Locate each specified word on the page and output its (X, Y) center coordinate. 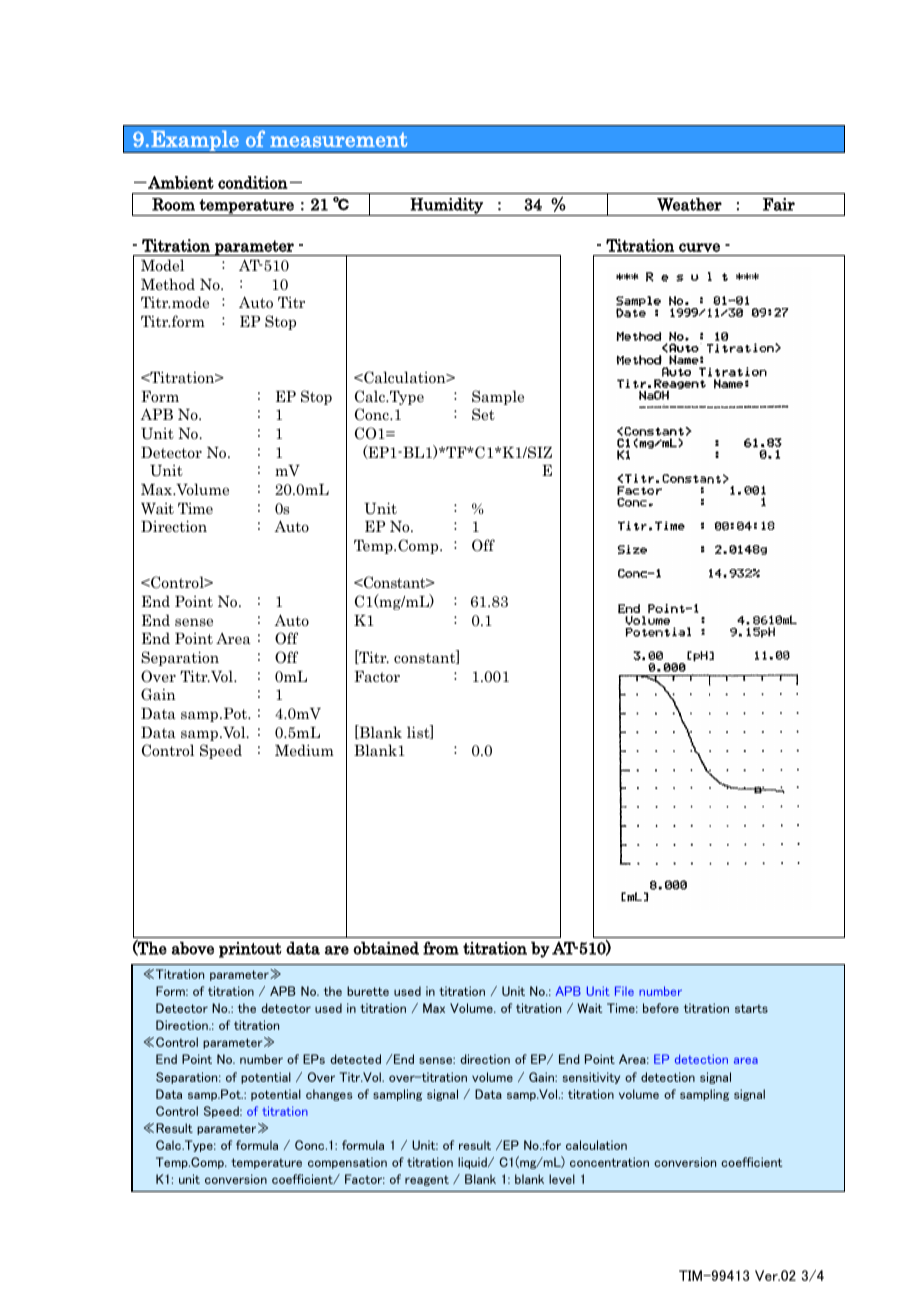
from (441, 948)
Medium (304, 750)
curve (699, 247)
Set (483, 414)
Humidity (446, 207)
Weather (689, 204)
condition (253, 182)
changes (329, 1095)
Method (168, 284)
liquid (473, 1163)
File (624, 991)
